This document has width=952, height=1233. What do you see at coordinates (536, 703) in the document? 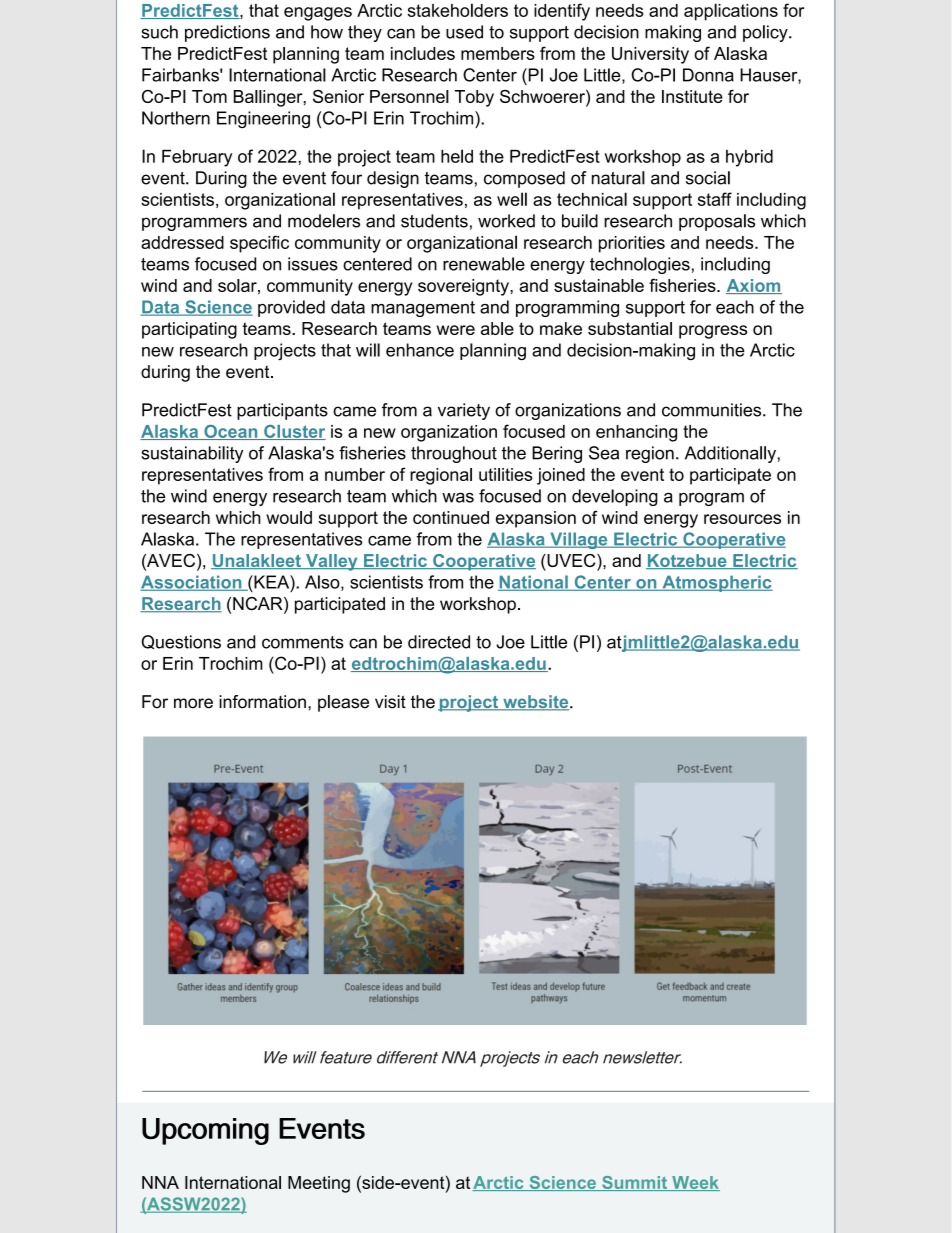
I see `website` at bounding box center [536, 703].
